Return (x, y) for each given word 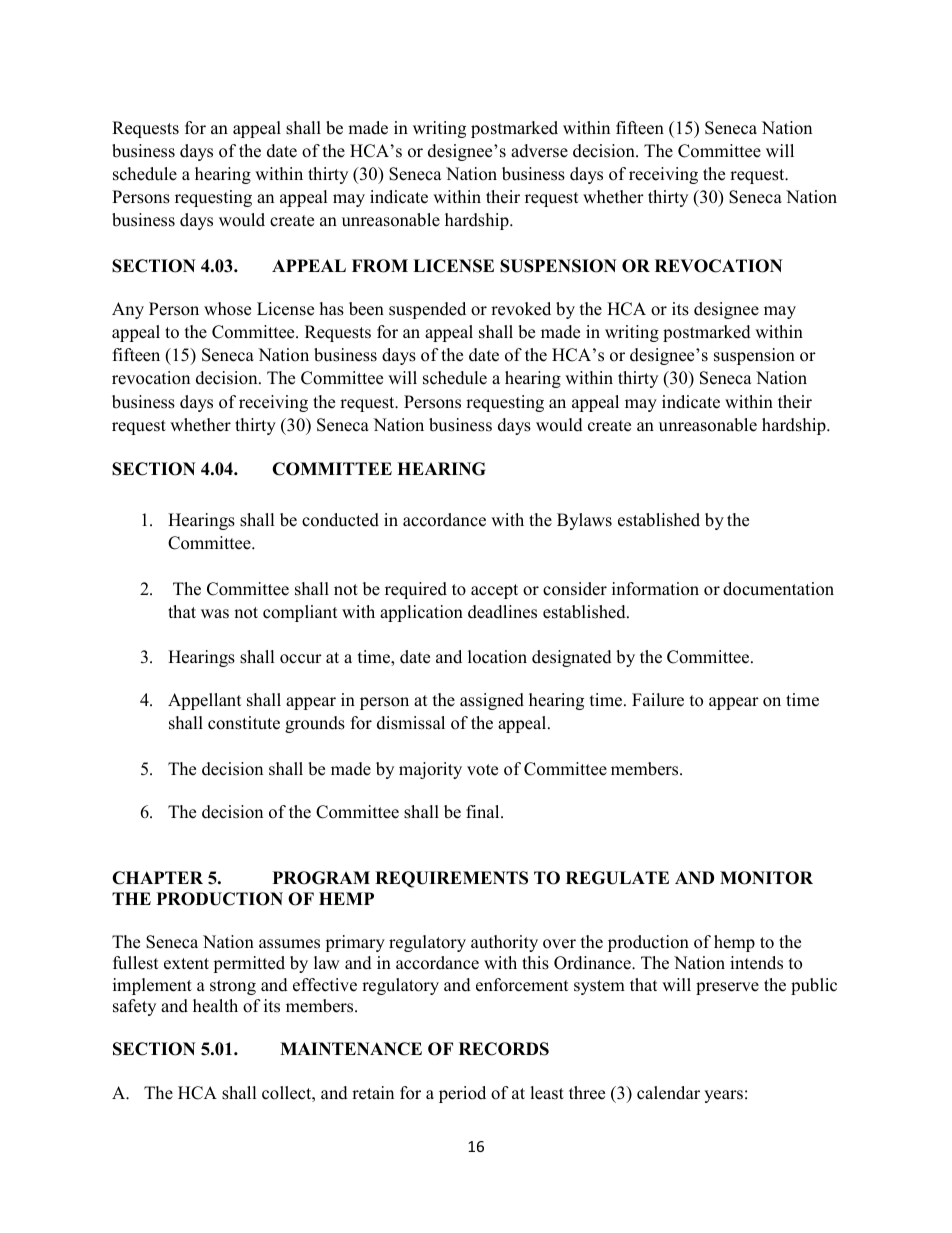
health (215, 1006)
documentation (778, 589)
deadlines (502, 612)
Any (128, 310)
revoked (521, 309)
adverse (539, 151)
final (484, 811)
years (723, 1096)
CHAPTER (157, 878)
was (215, 614)
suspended (427, 310)
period (462, 1094)
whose (227, 309)
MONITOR (766, 878)
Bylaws (584, 521)
